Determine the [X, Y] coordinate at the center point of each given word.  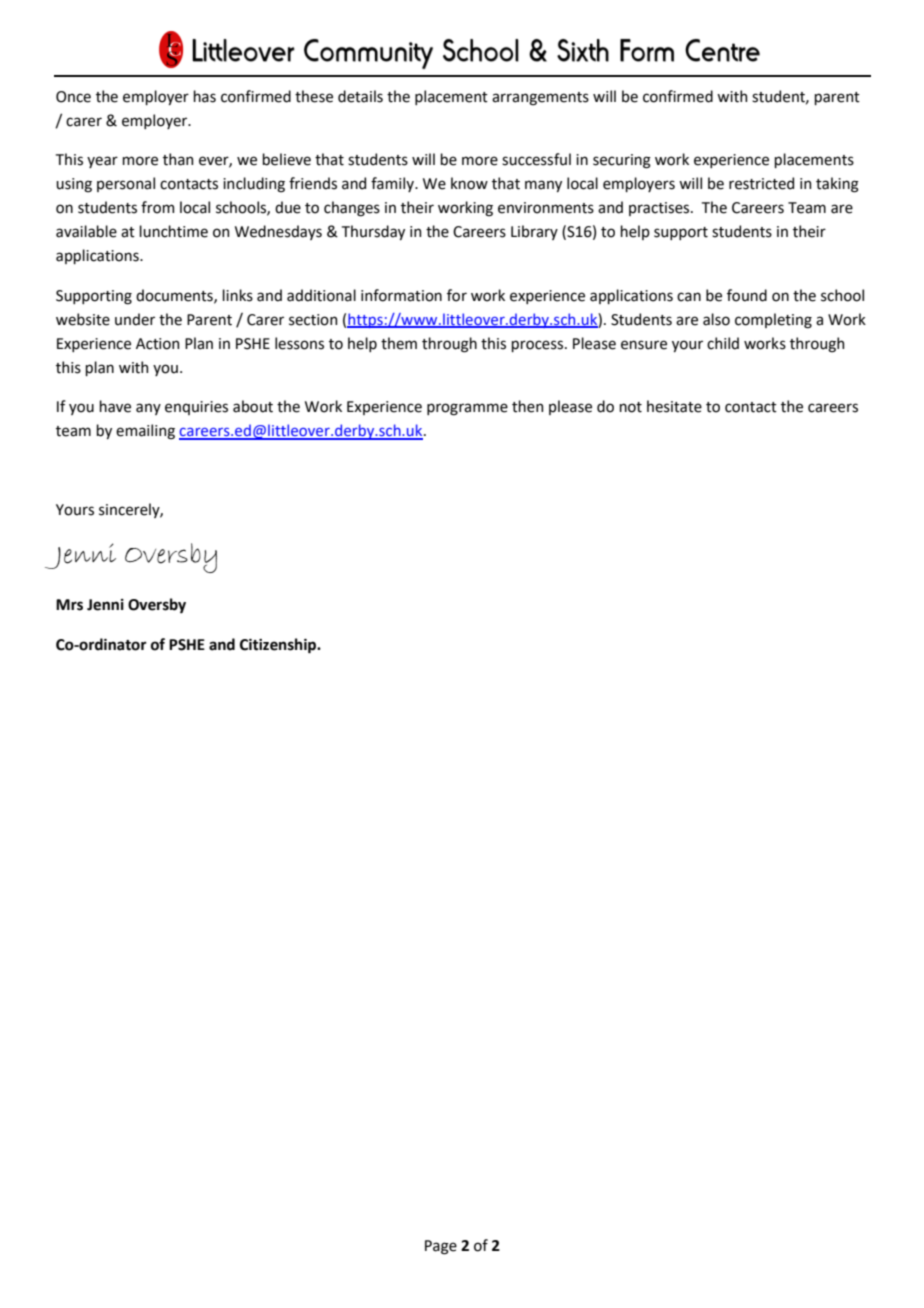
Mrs [69, 605]
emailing [145, 432]
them [399, 343]
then [527, 406]
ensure [644, 345]
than [178, 159]
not [630, 407]
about [253, 406]
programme [467, 409]
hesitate [674, 406]
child [723, 343]
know [469, 183]
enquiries [196, 408]
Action [157, 344]
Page [441, 1247]
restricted [761, 183]
